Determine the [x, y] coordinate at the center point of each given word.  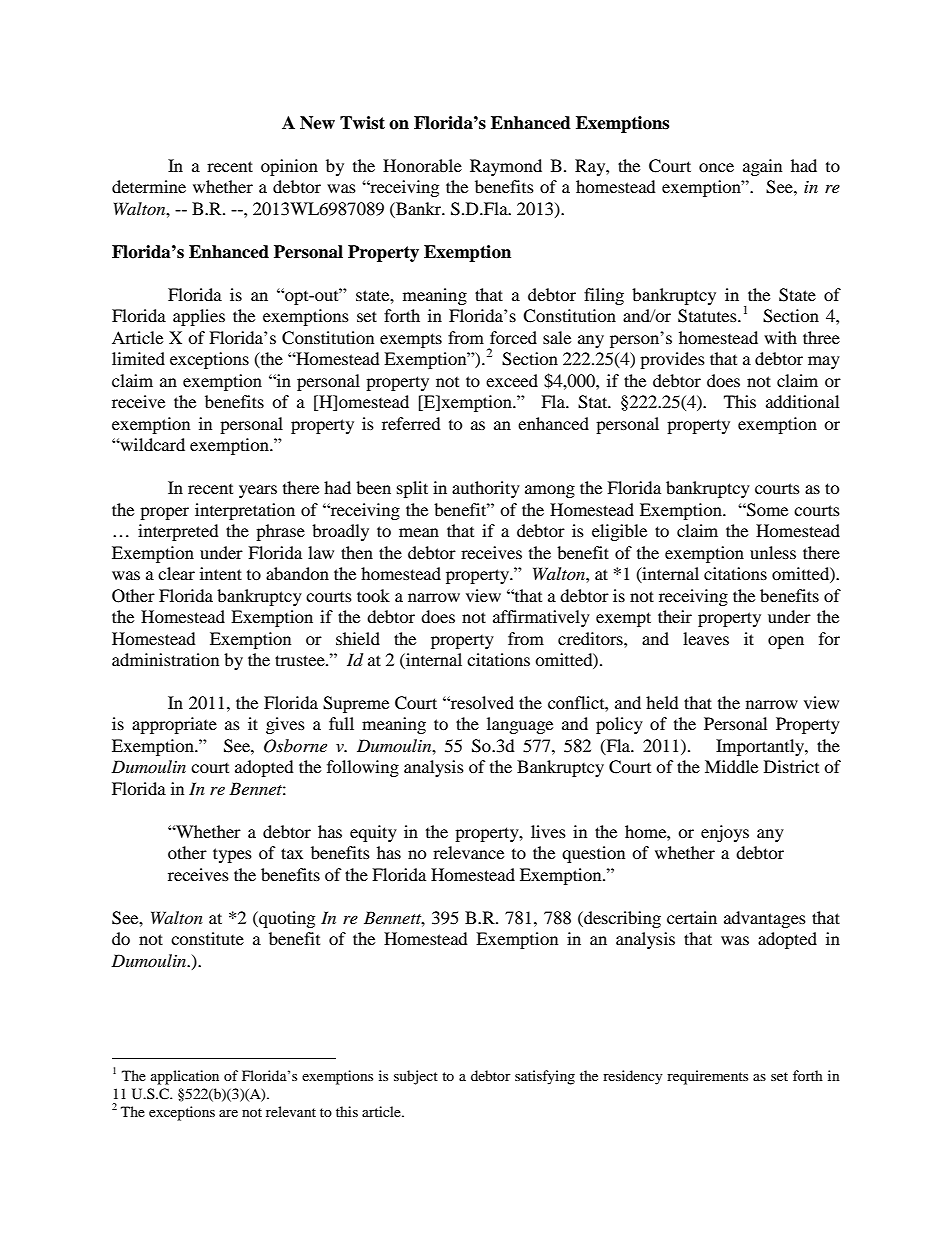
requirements [707, 1077]
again [762, 167]
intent [221, 573]
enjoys [725, 833]
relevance [468, 852]
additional [802, 401]
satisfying [545, 1077]
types [232, 855]
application [185, 1077]
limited [138, 358]
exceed [512, 380]
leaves [706, 638]
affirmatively [541, 618]
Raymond [506, 167]
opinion [289, 167]
